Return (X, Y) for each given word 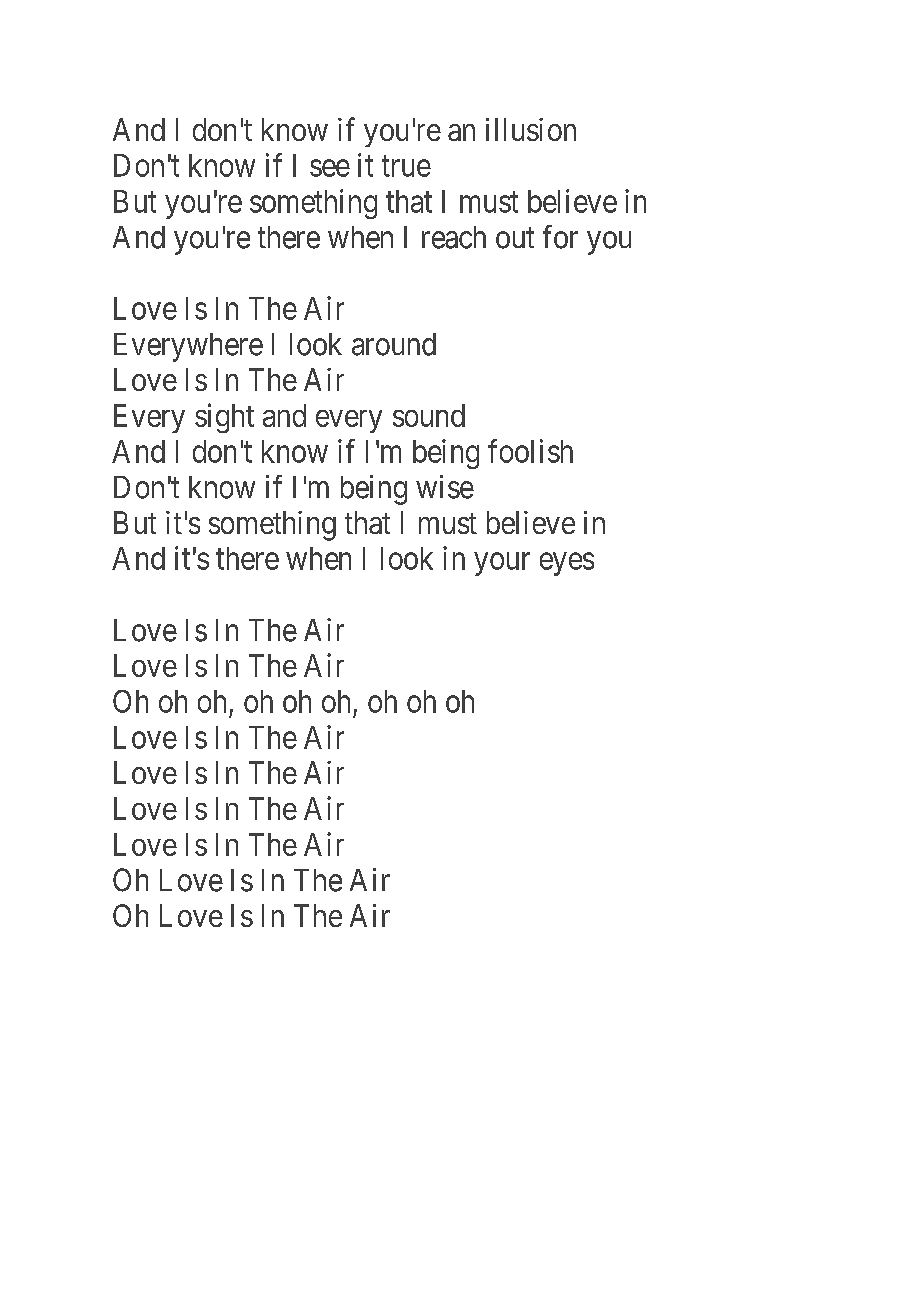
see (330, 168)
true (406, 166)
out (515, 238)
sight (224, 418)
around (394, 344)
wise (445, 487)
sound (429, 415)
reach (454, 237)
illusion (531, 129)
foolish (530, 451)
